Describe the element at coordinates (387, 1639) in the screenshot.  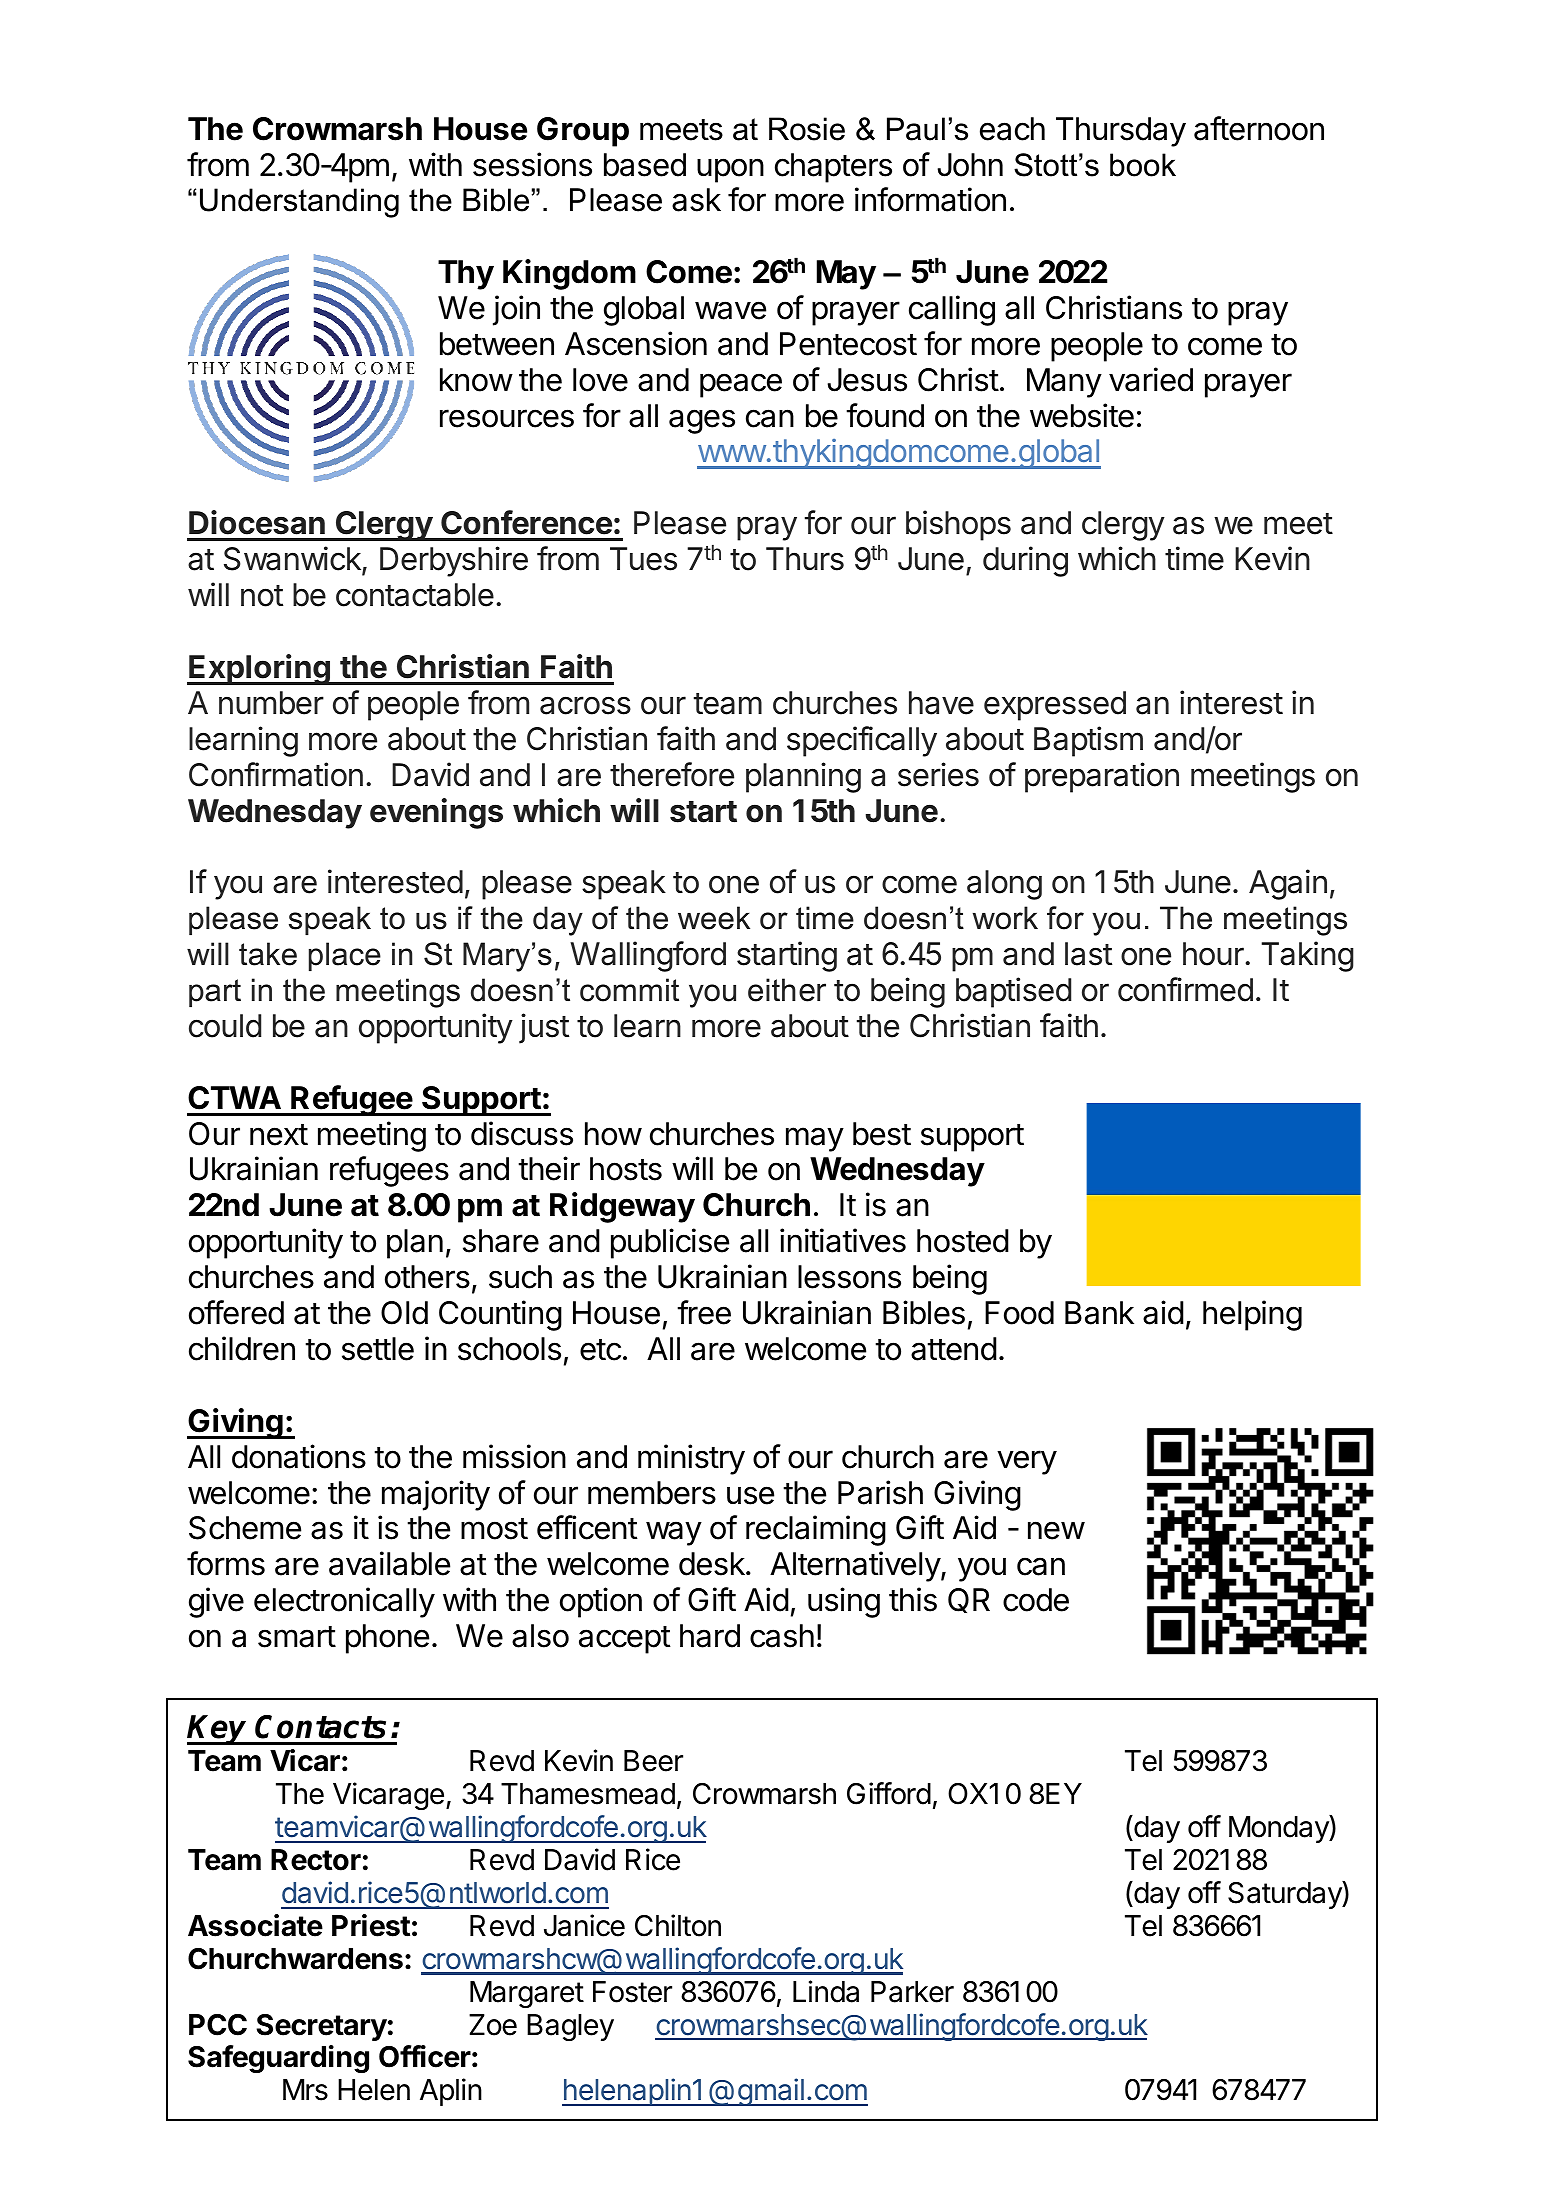
I see `phone` at that location.
